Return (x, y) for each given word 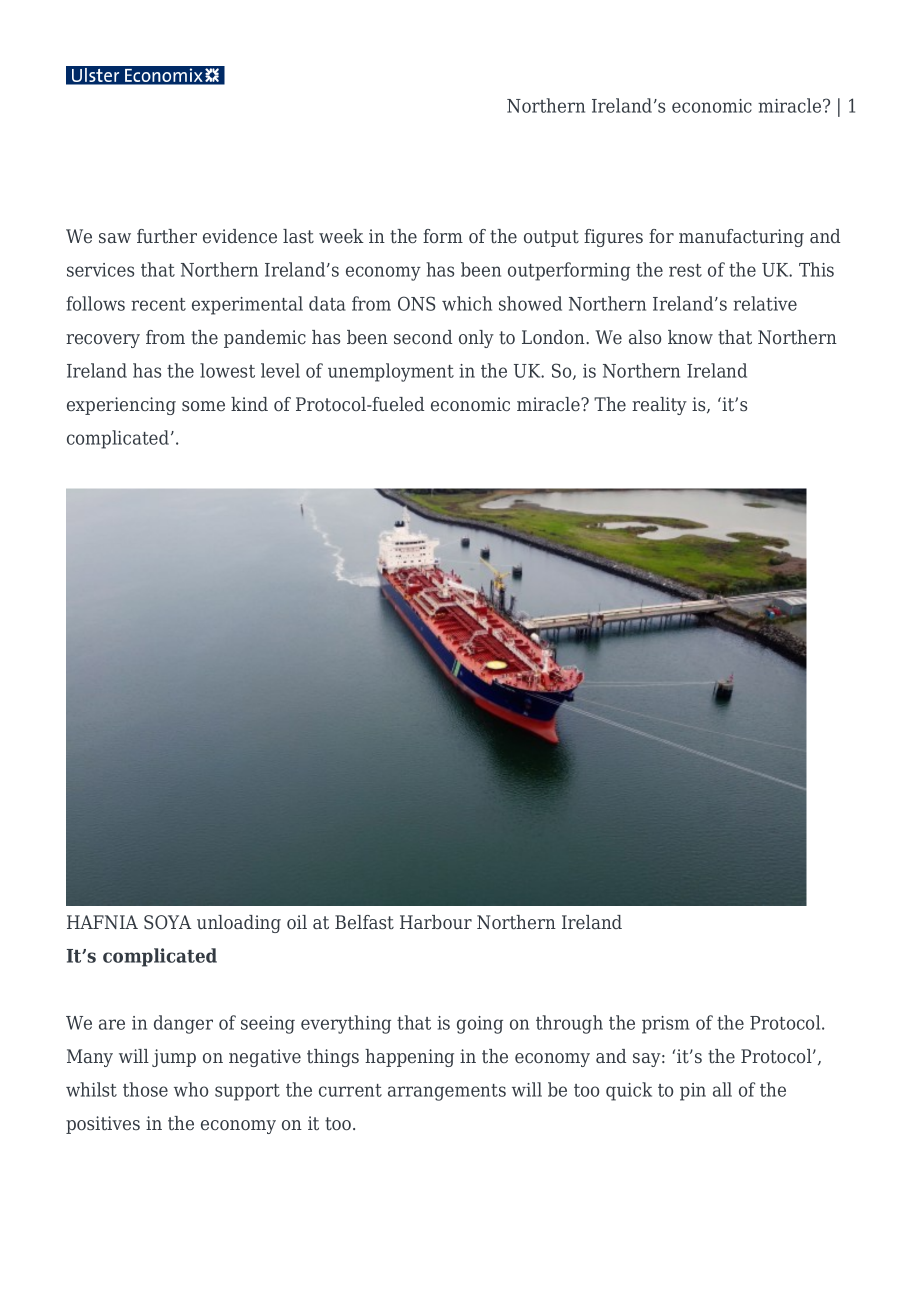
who (191, 1089)
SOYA (168, 922)
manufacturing (741, 238)
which (467, 303)
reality (659, 406)
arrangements (447, 1092)
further (167, 236)
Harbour (436, 922)
